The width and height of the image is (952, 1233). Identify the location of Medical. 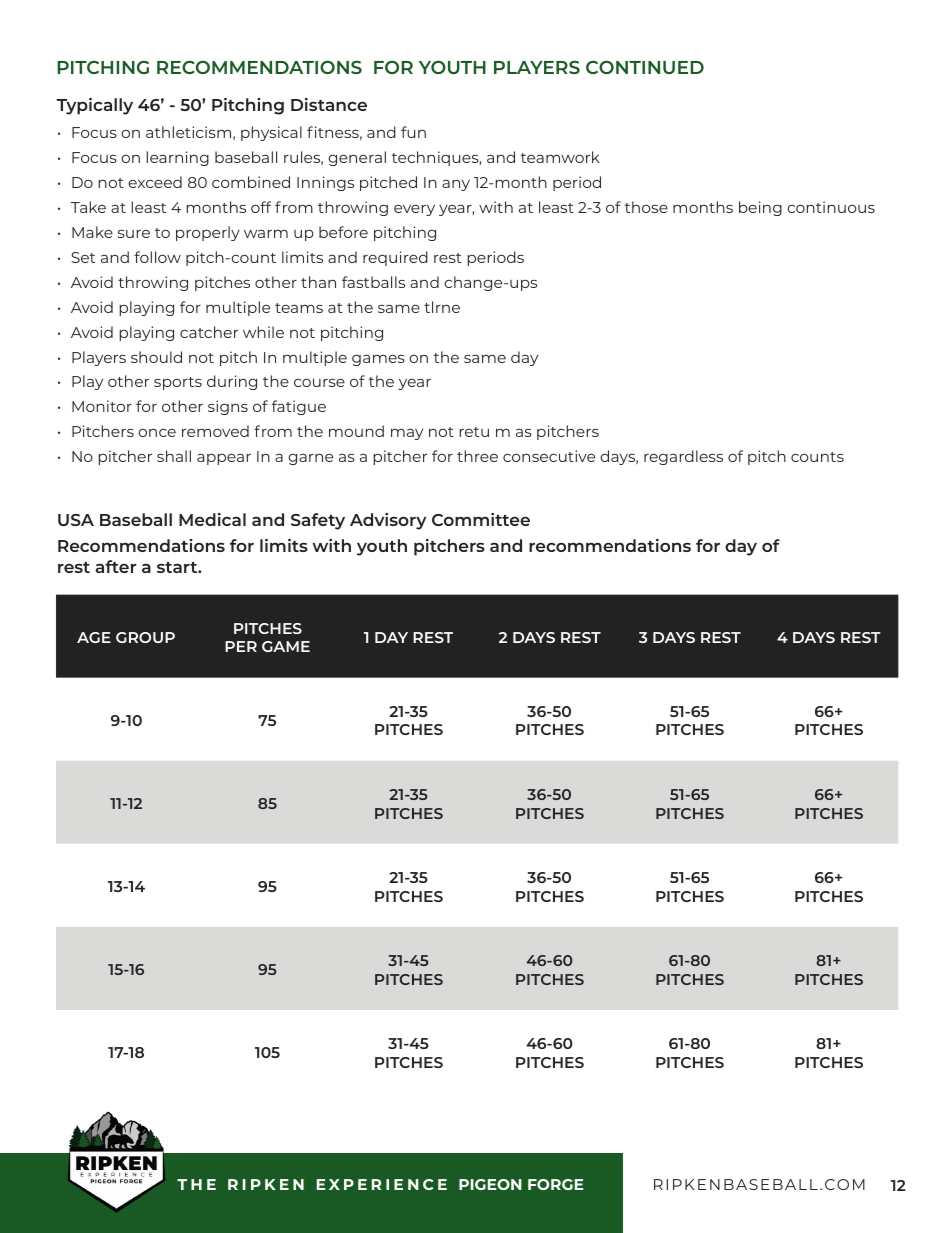
(212, 519).
